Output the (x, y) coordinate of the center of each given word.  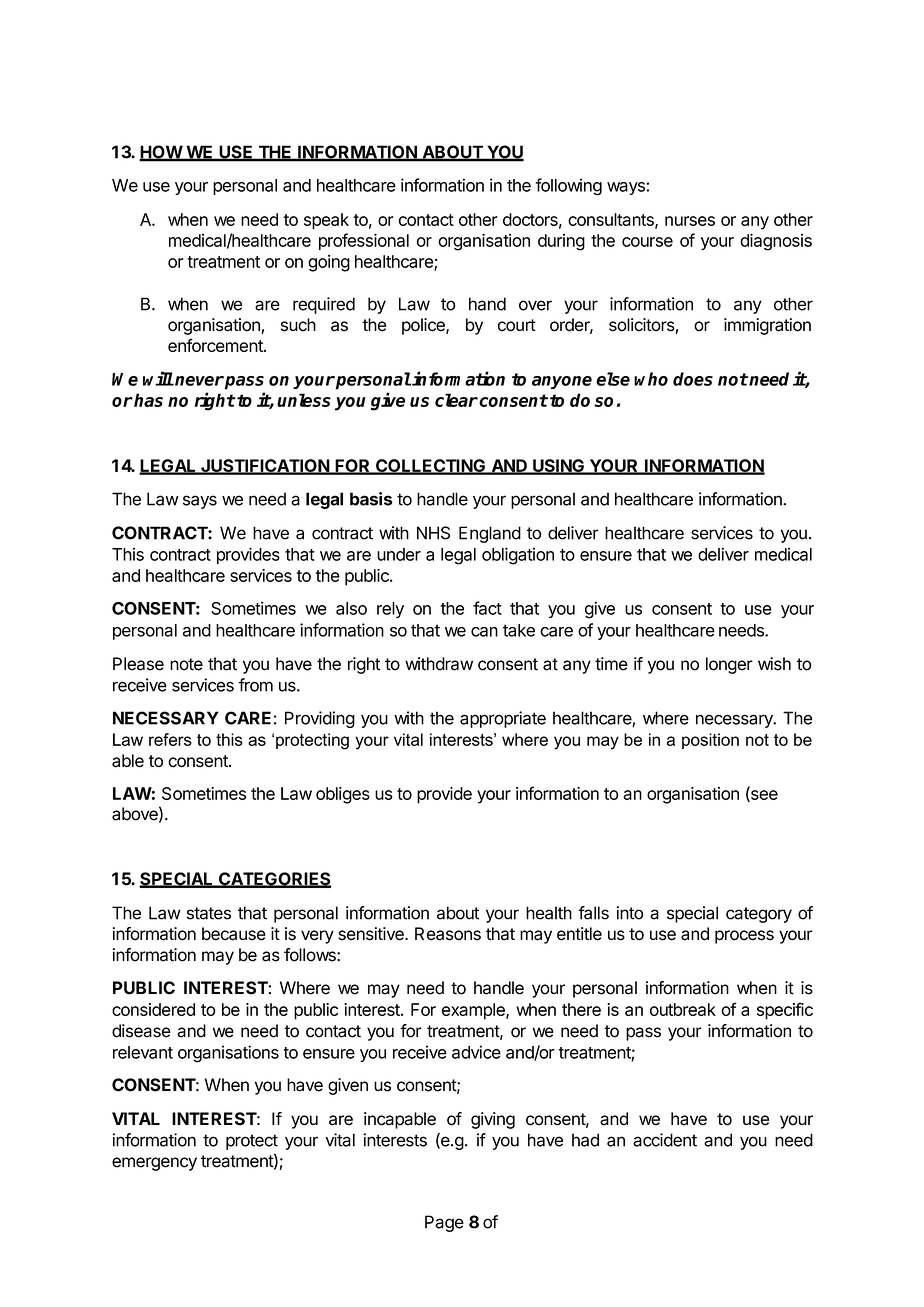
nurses (690, 221)
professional (364, 241)
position (710, 741)
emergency (154, 1164)
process (744, 937)
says (200, 502)
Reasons (448, 934)
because (234, 934)
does (693, 379)
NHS (433, 533)
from (255, 685)
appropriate (503, 719)
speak (326, 221)
